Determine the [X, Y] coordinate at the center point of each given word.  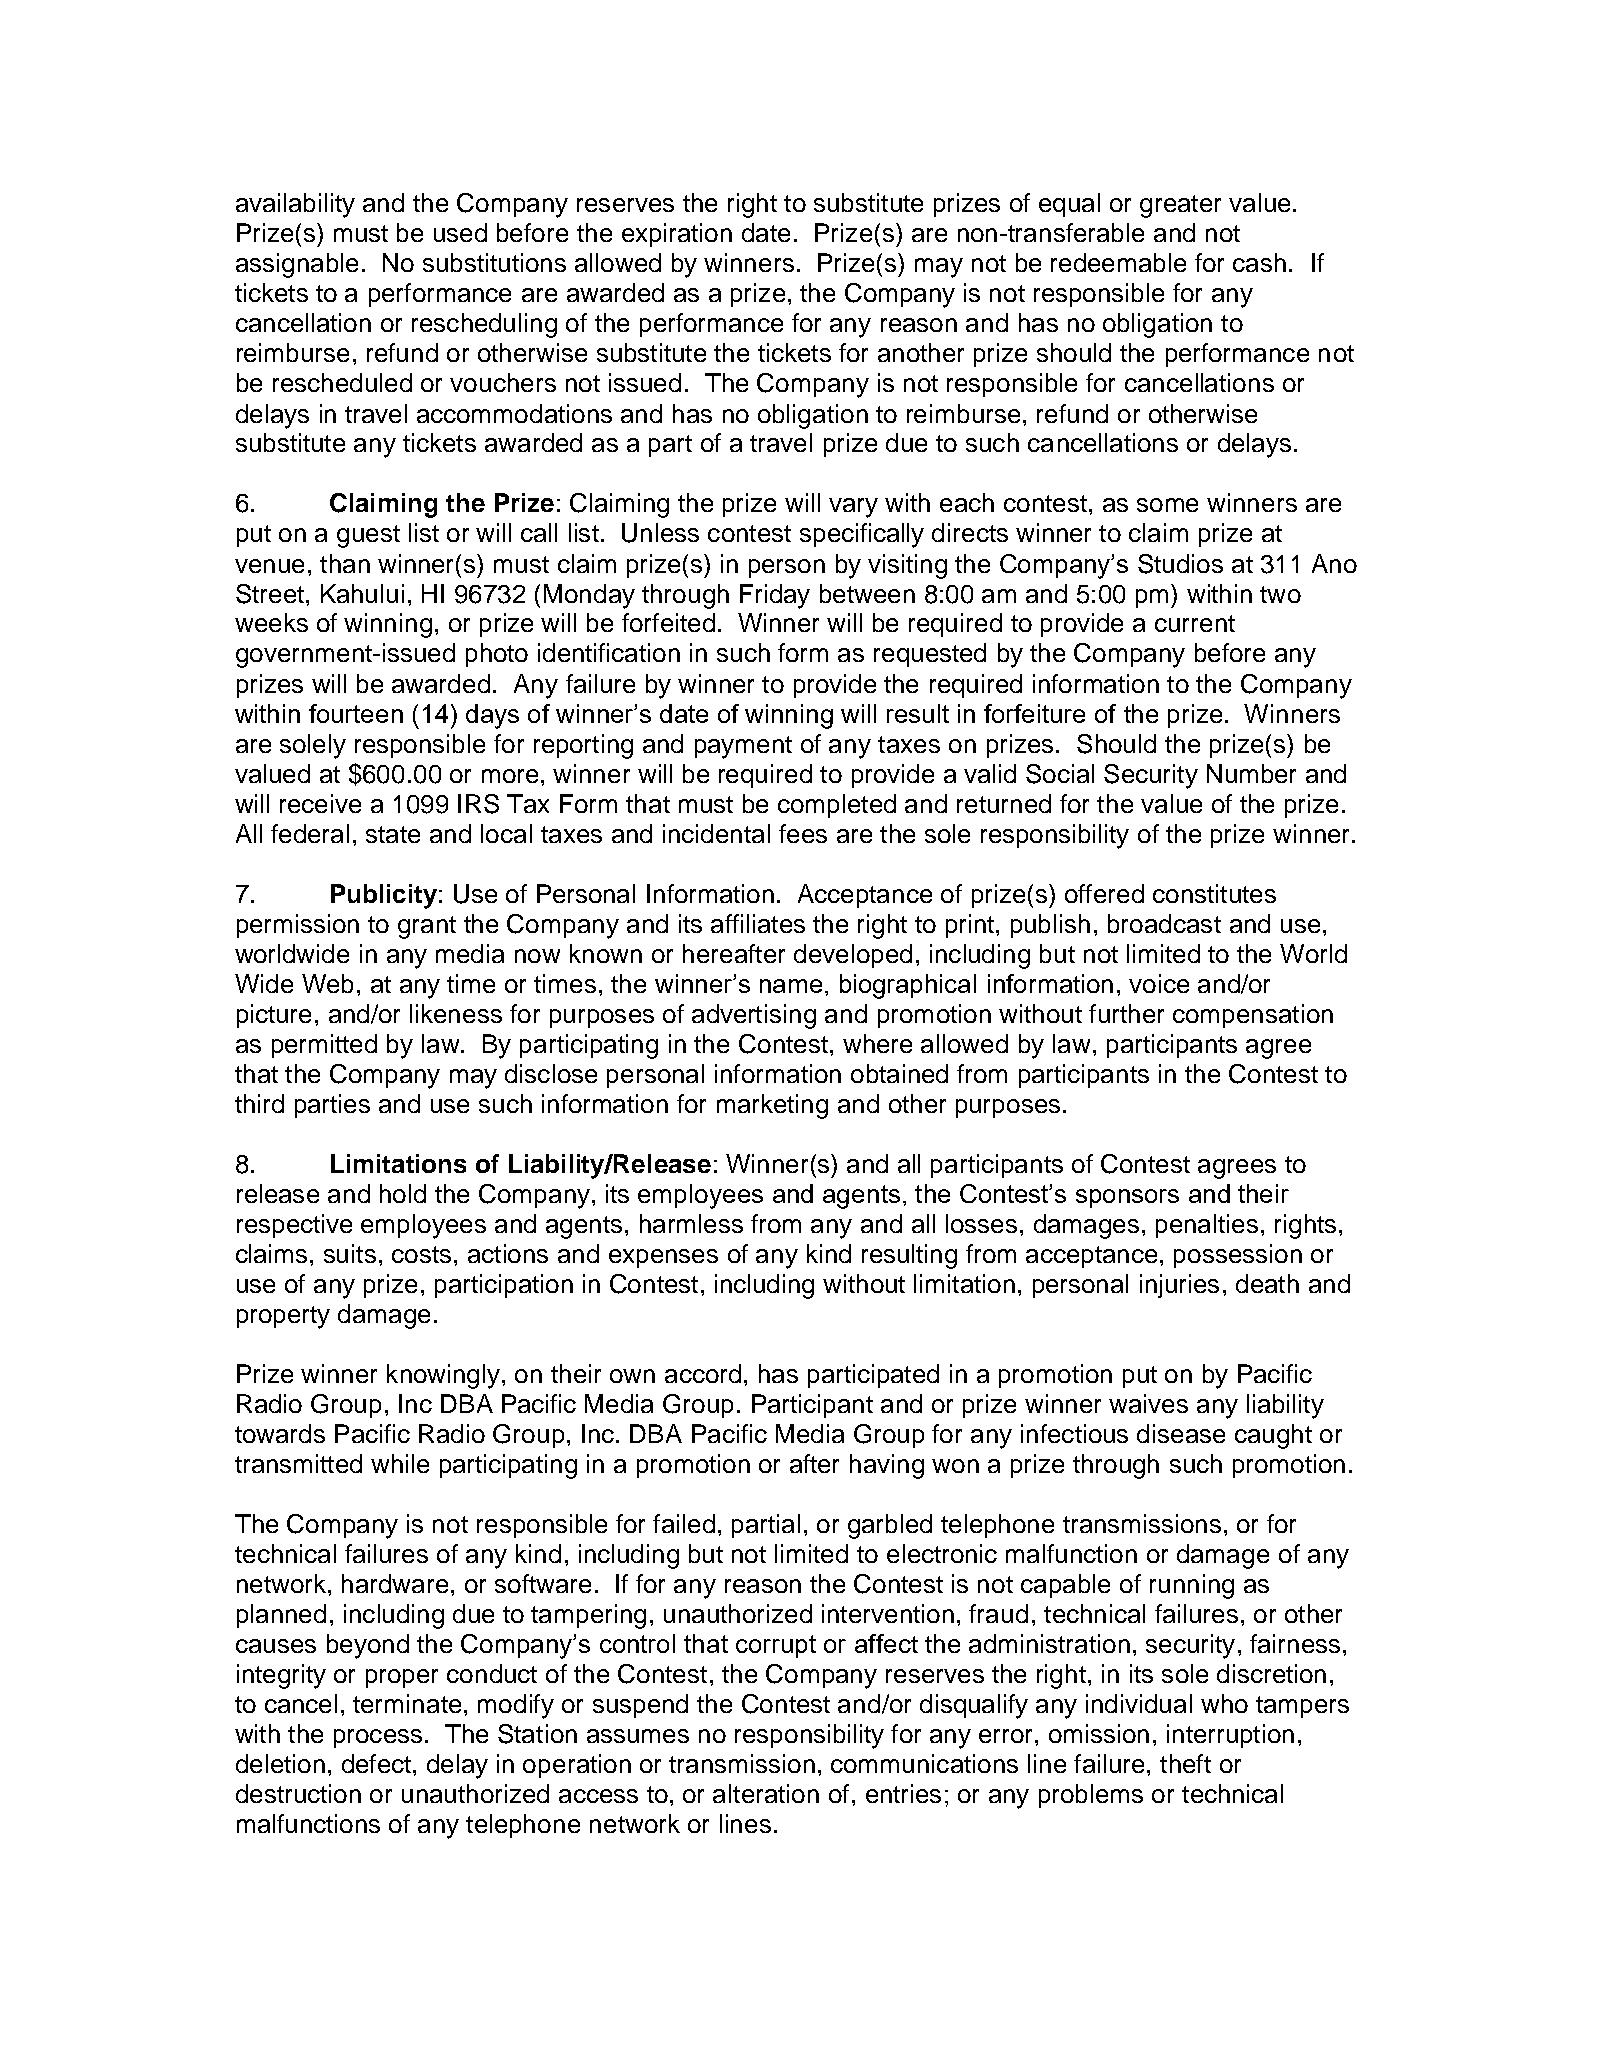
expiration [677, 235]
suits [350, 1253]
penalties [1207, 1226]
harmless [691, 1223]
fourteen [356, 713]
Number [1251, 773]
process [378, 1738]
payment [743, 747]
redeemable [1118, 262]
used [460, 232]
